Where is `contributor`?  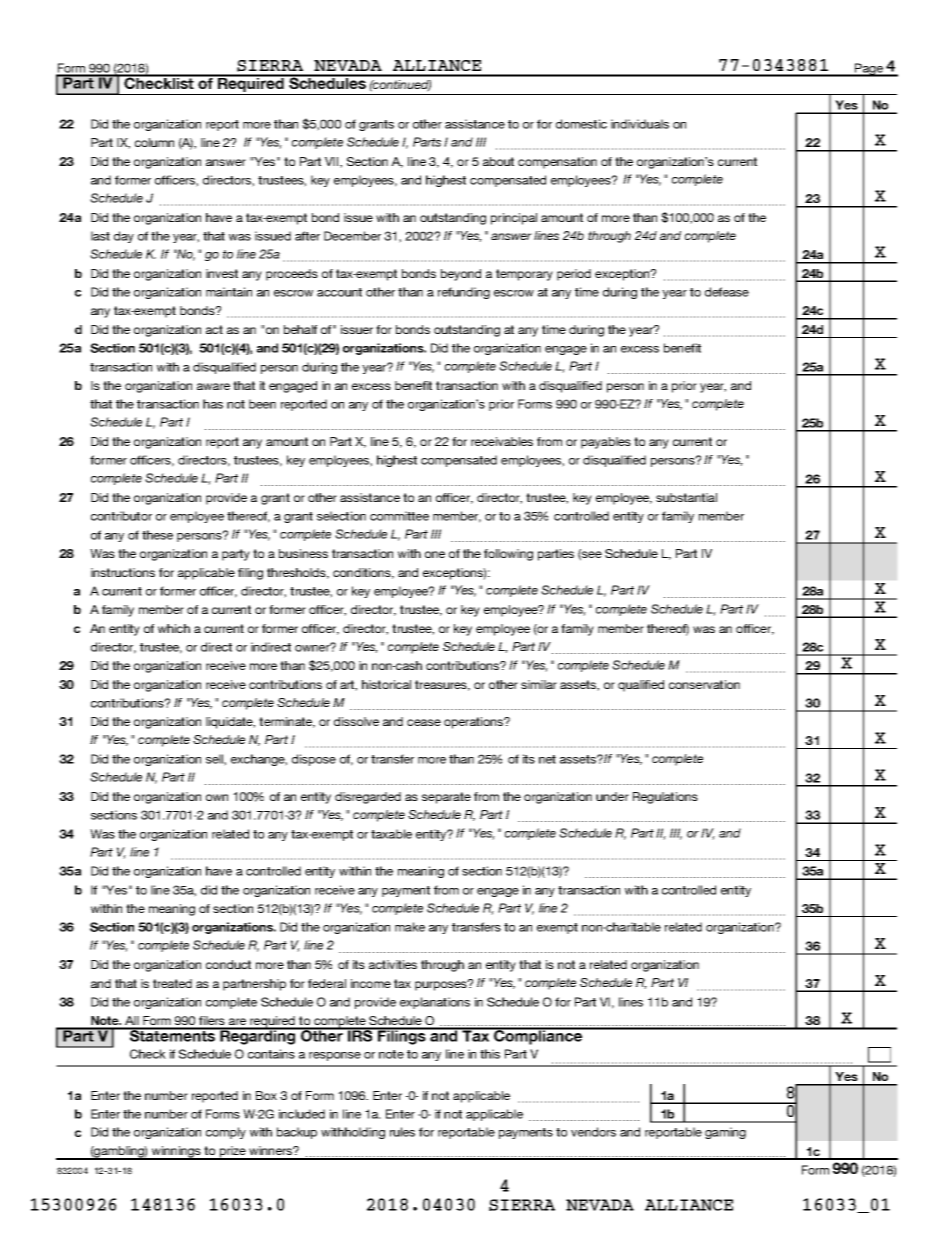
contributor is located at coordinates (121, 516).
